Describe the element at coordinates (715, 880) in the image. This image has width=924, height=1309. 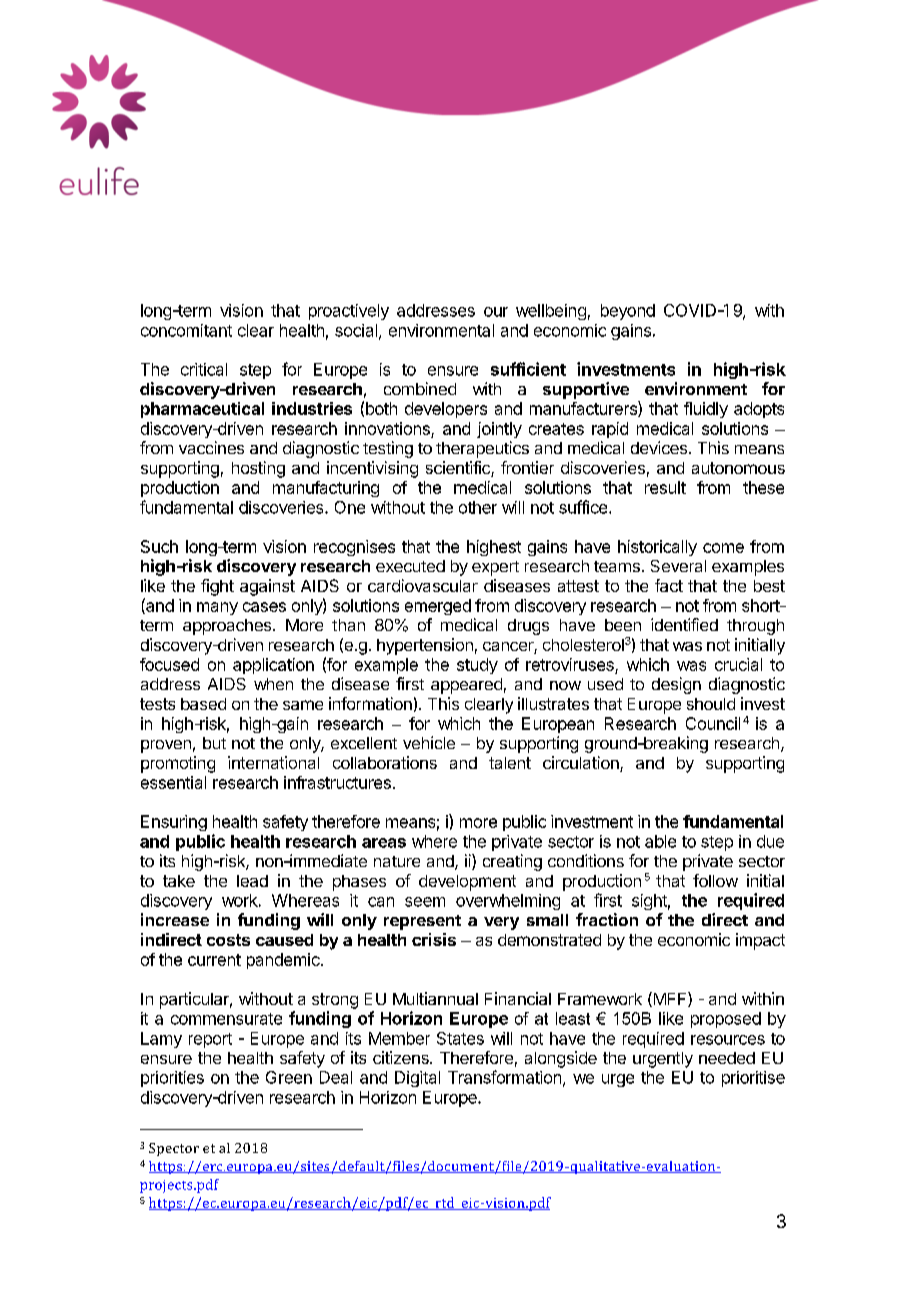
I see `follow` at that location.
